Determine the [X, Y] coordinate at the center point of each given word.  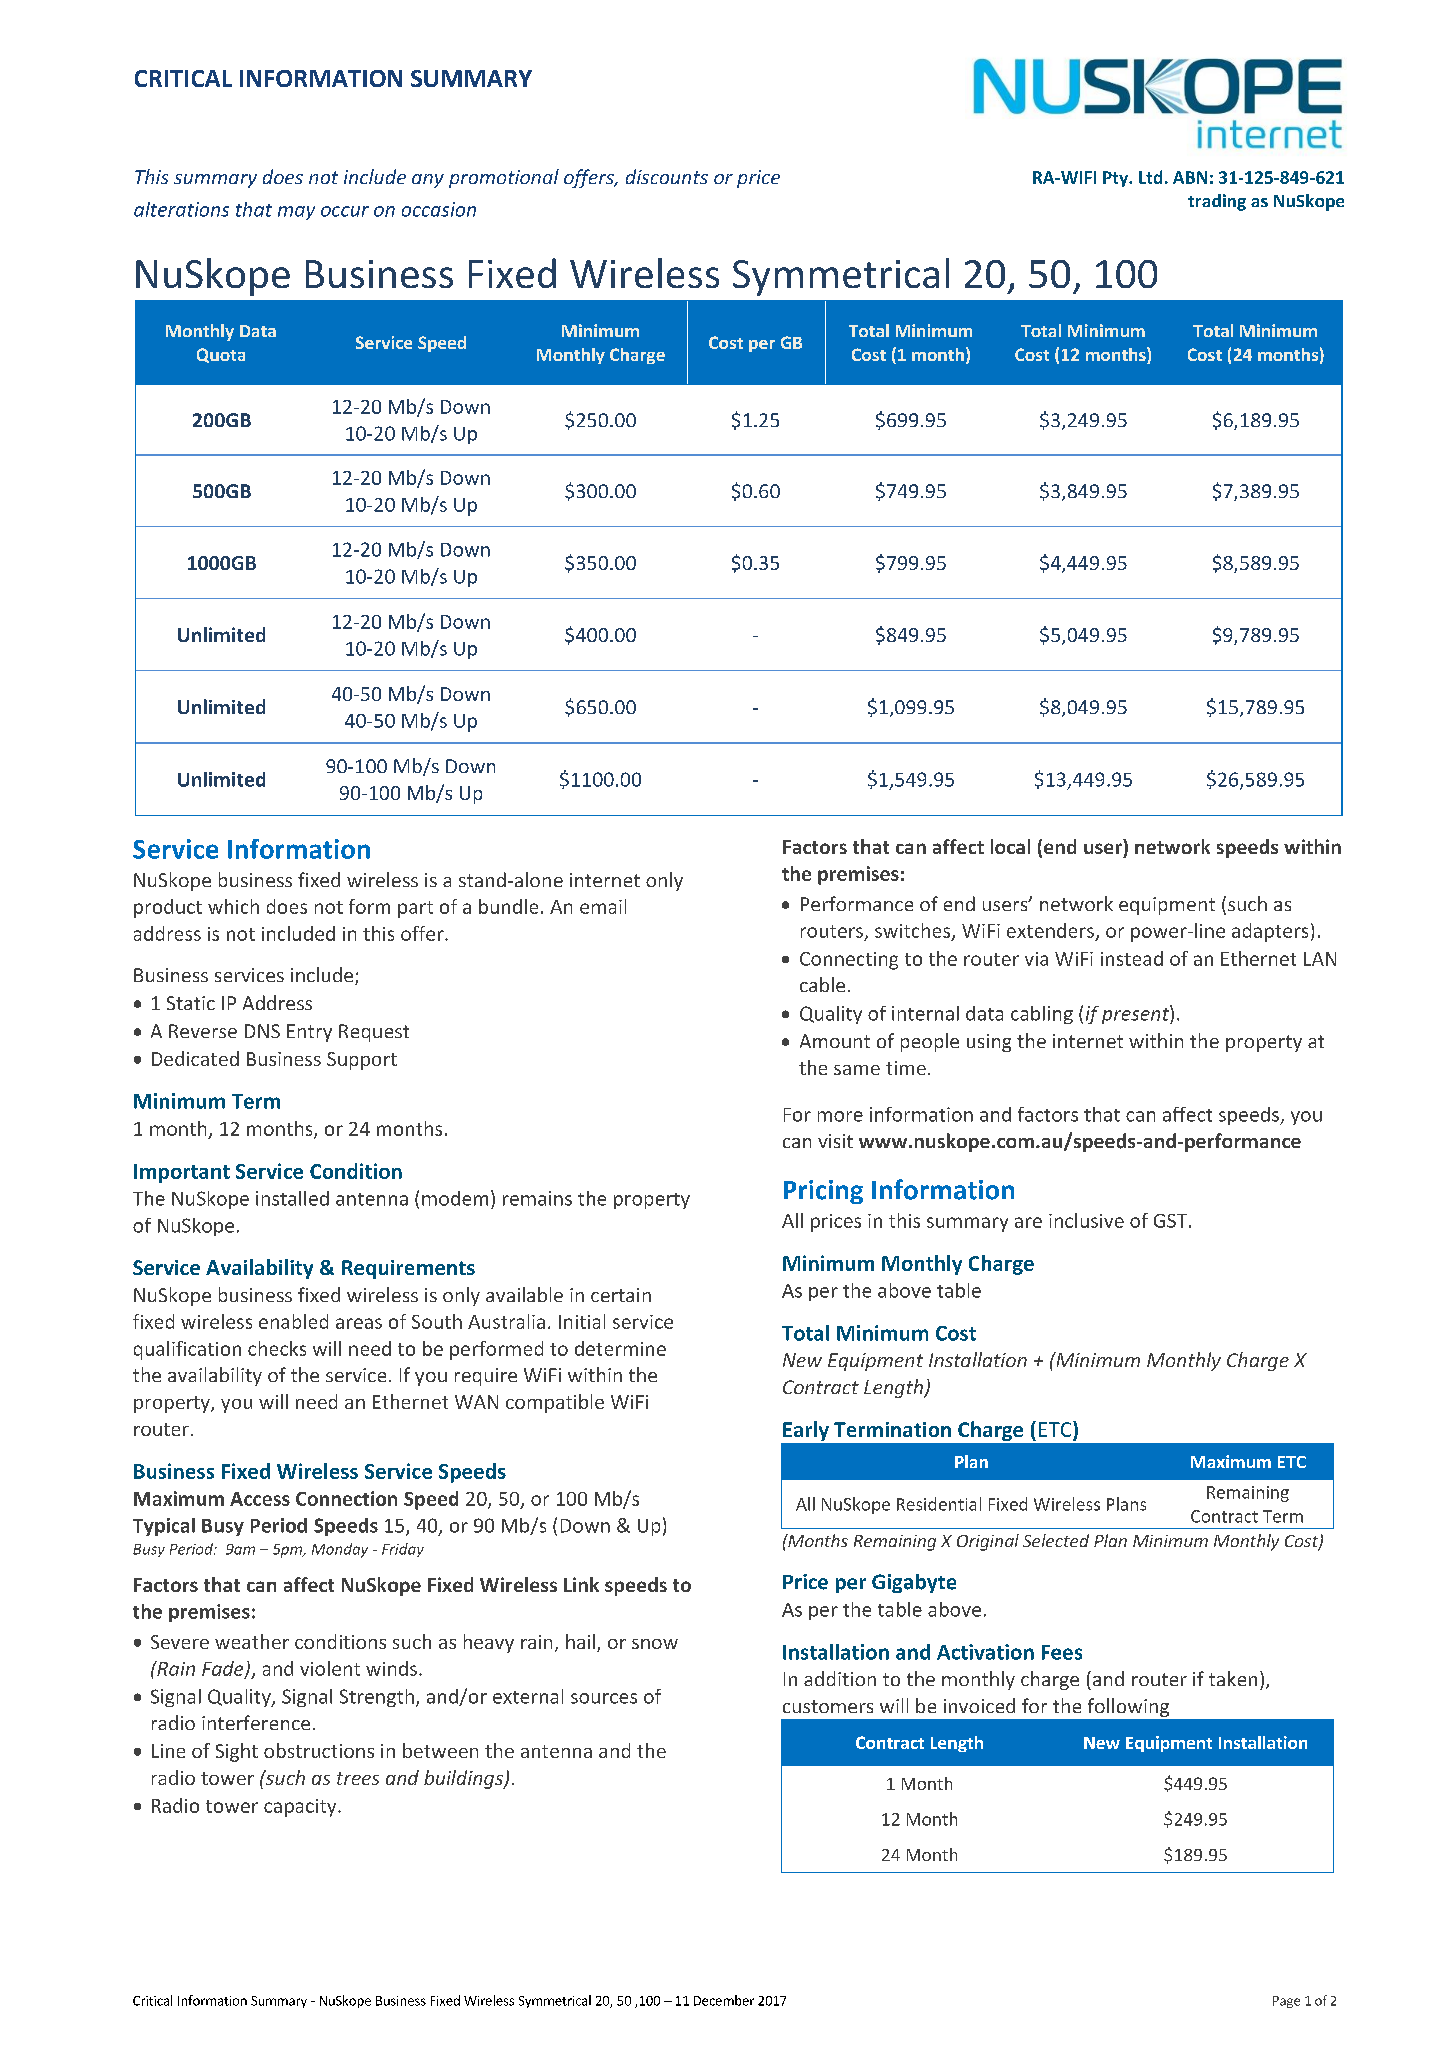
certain [621, 1295]
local [1010, 846]
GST [1170, 1221]
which [233, 906]
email [603, 906]
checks [277, 1348]
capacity [301, 1808]
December [724, 2000]
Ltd [1150, 177]
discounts [667, 176]
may [296, 213]
